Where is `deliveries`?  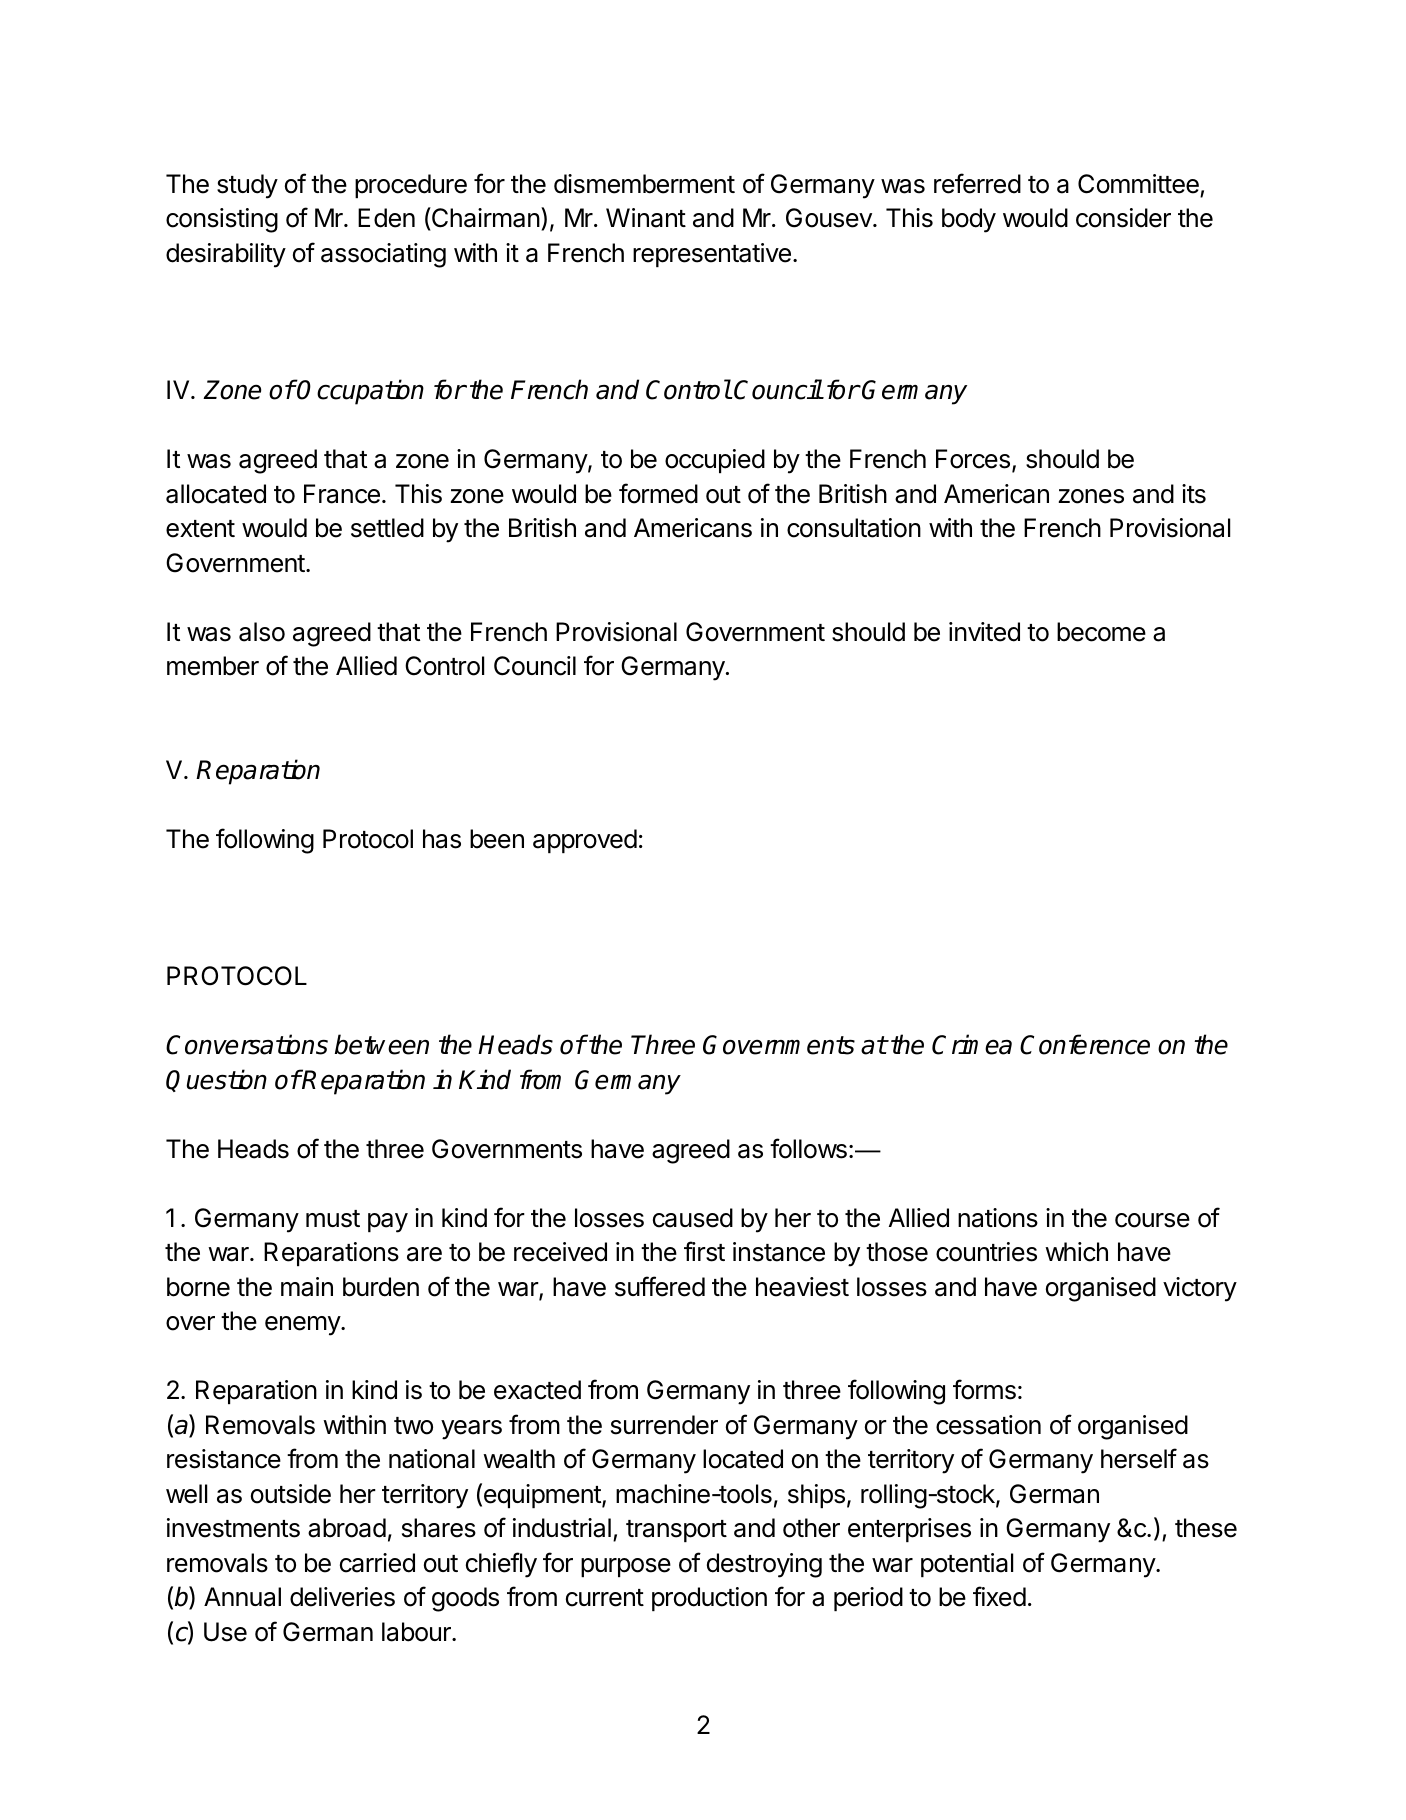
deliveries is located at coordinates (342, 1597).
